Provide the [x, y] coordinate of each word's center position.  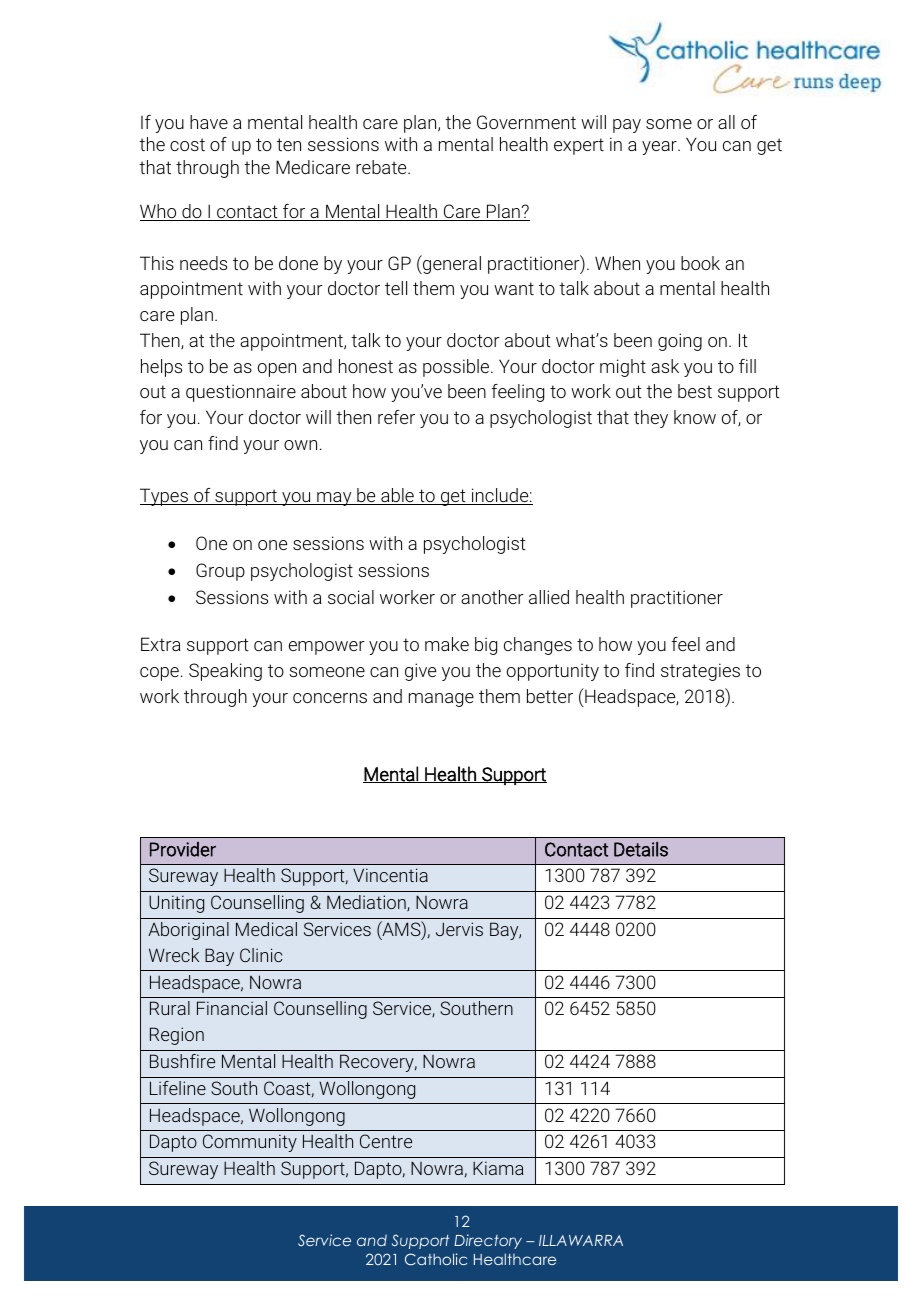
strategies [700, 672]
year [660, 148]
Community [250, 1143]
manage [441, 700]
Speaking [225, 672]
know [695, 417]
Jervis [459, 929]
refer [396, 417]
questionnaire [241, 393]
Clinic [261, 955]
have [209, 122]
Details [641, 849]
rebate [382, 167]
